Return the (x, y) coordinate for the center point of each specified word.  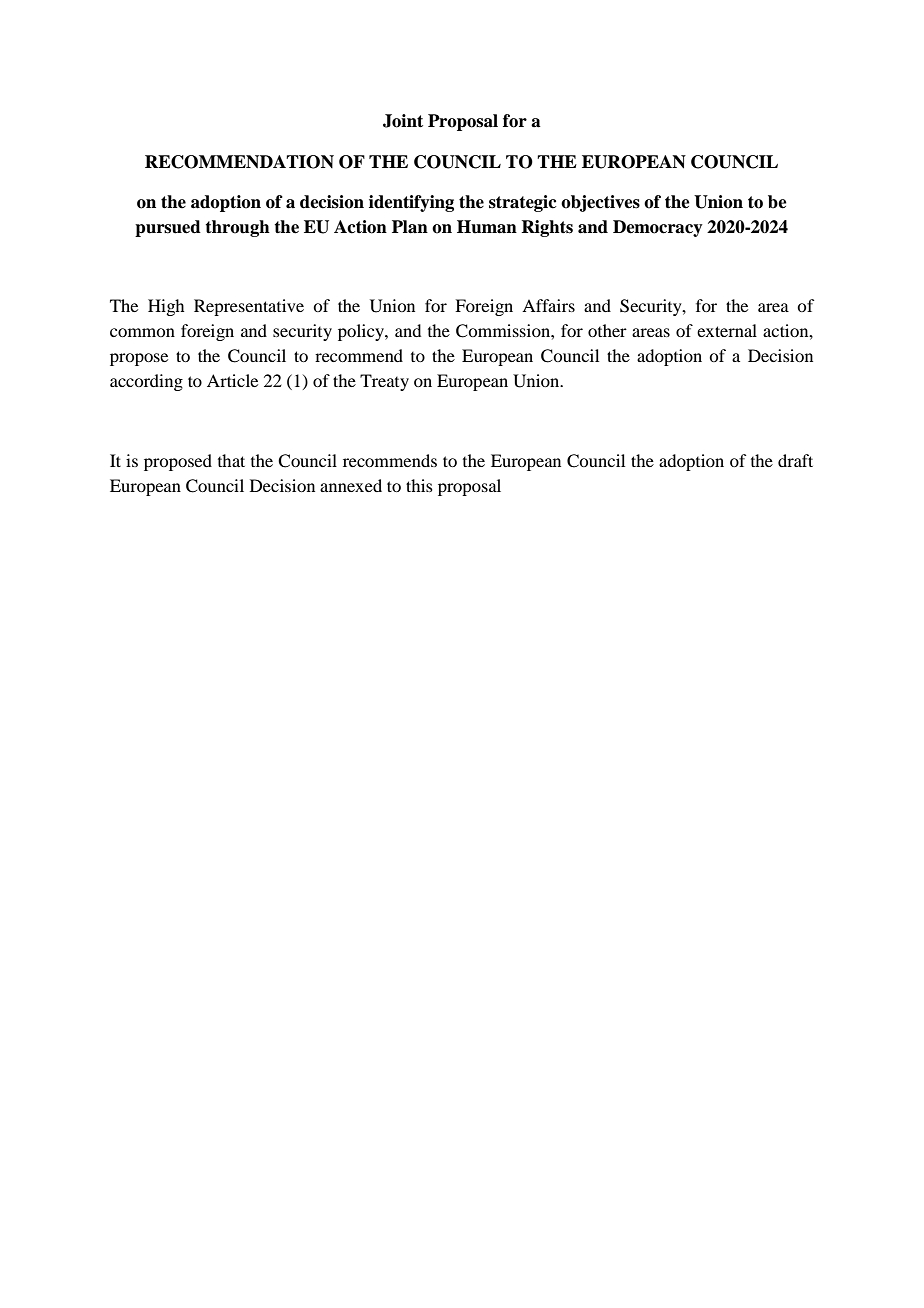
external (727, 330)
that (231, 460)
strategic (523, 203)
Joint (403, 121)
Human (487, 227)
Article (232, 380)
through (237, 228)
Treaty (384, 382)
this (419, 485)
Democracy (658, 228)
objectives (600, 203)
